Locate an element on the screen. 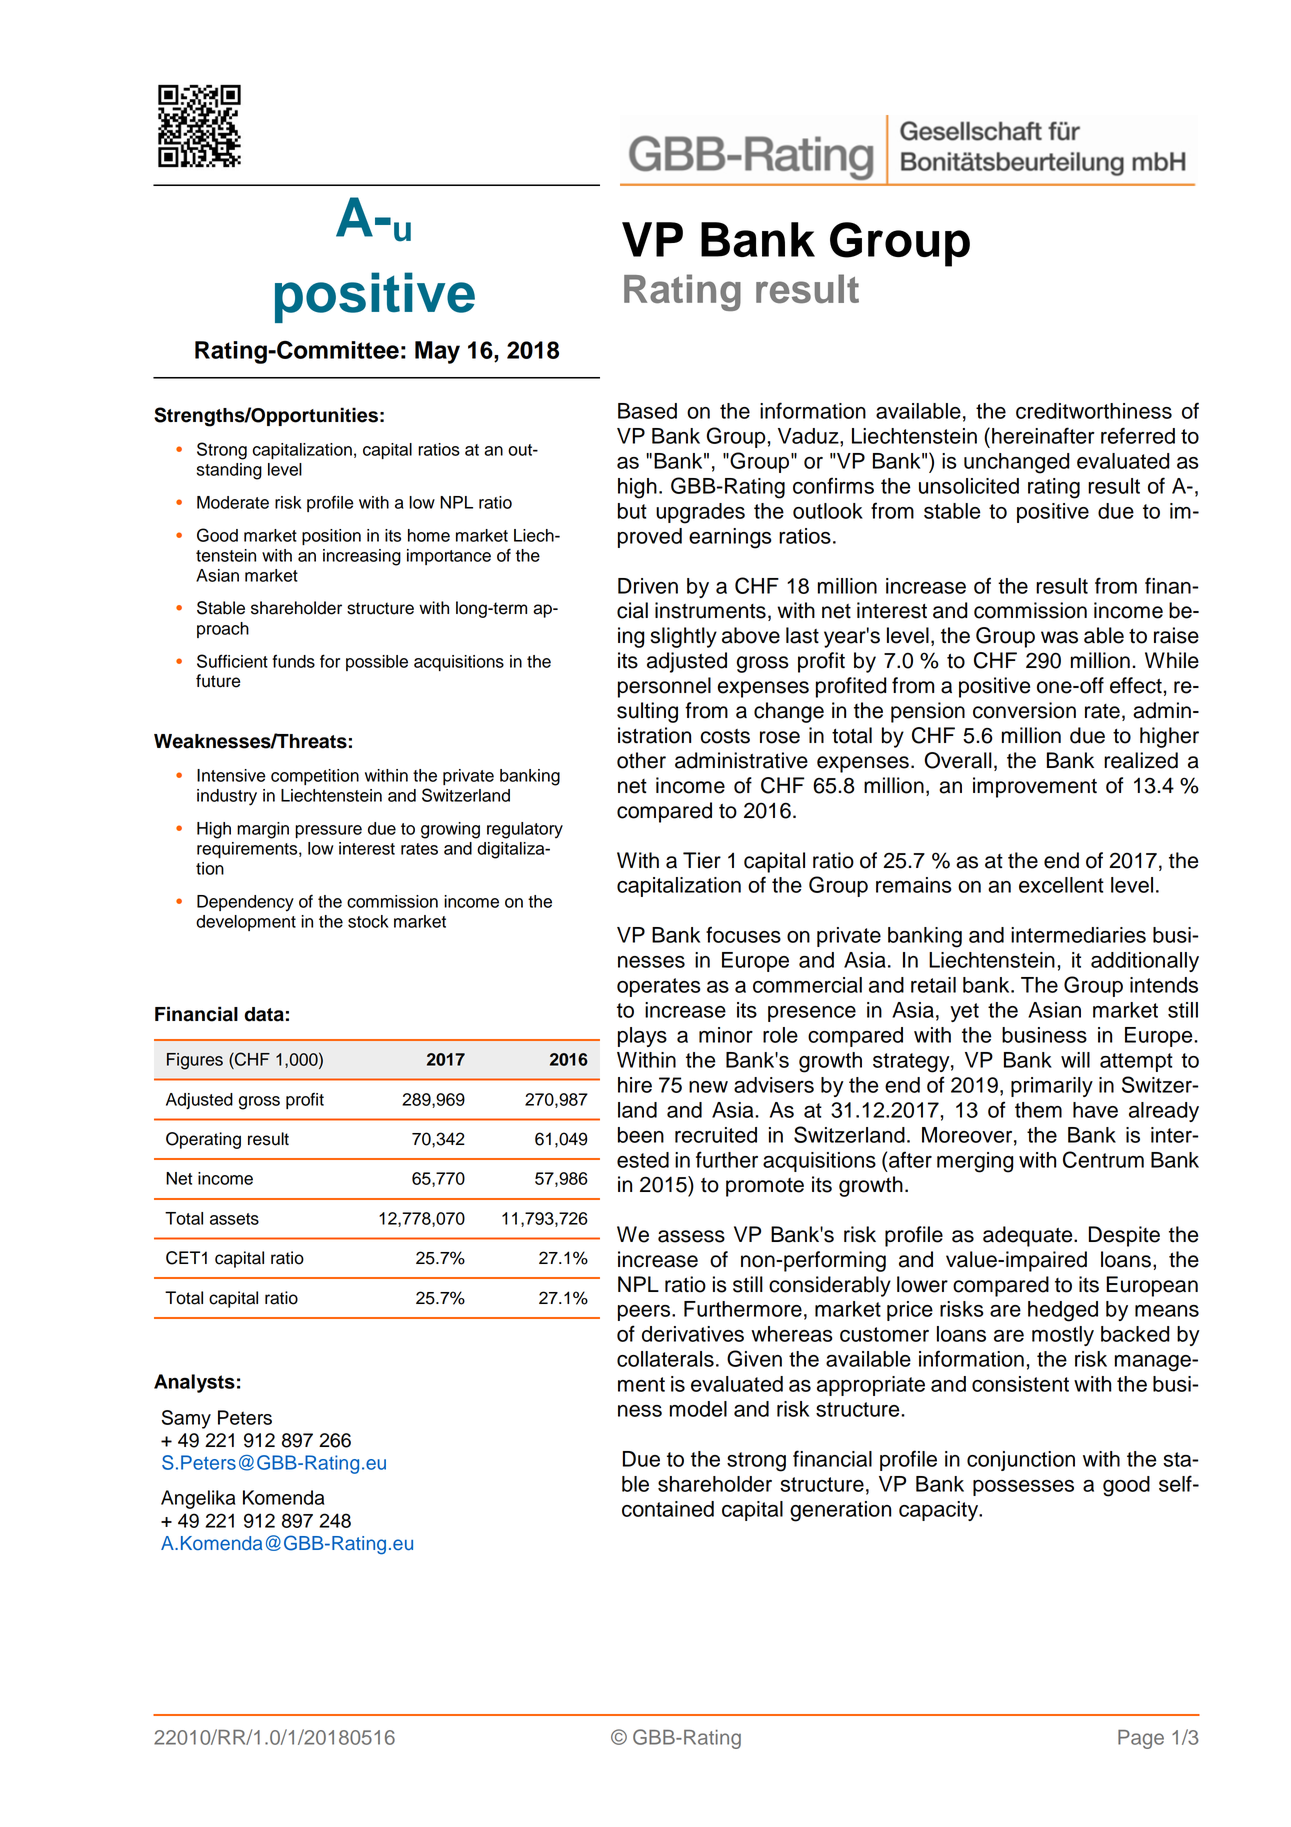 This screenshot has width=1291, height=1827. minor is located at coordinates (726, 1035).
